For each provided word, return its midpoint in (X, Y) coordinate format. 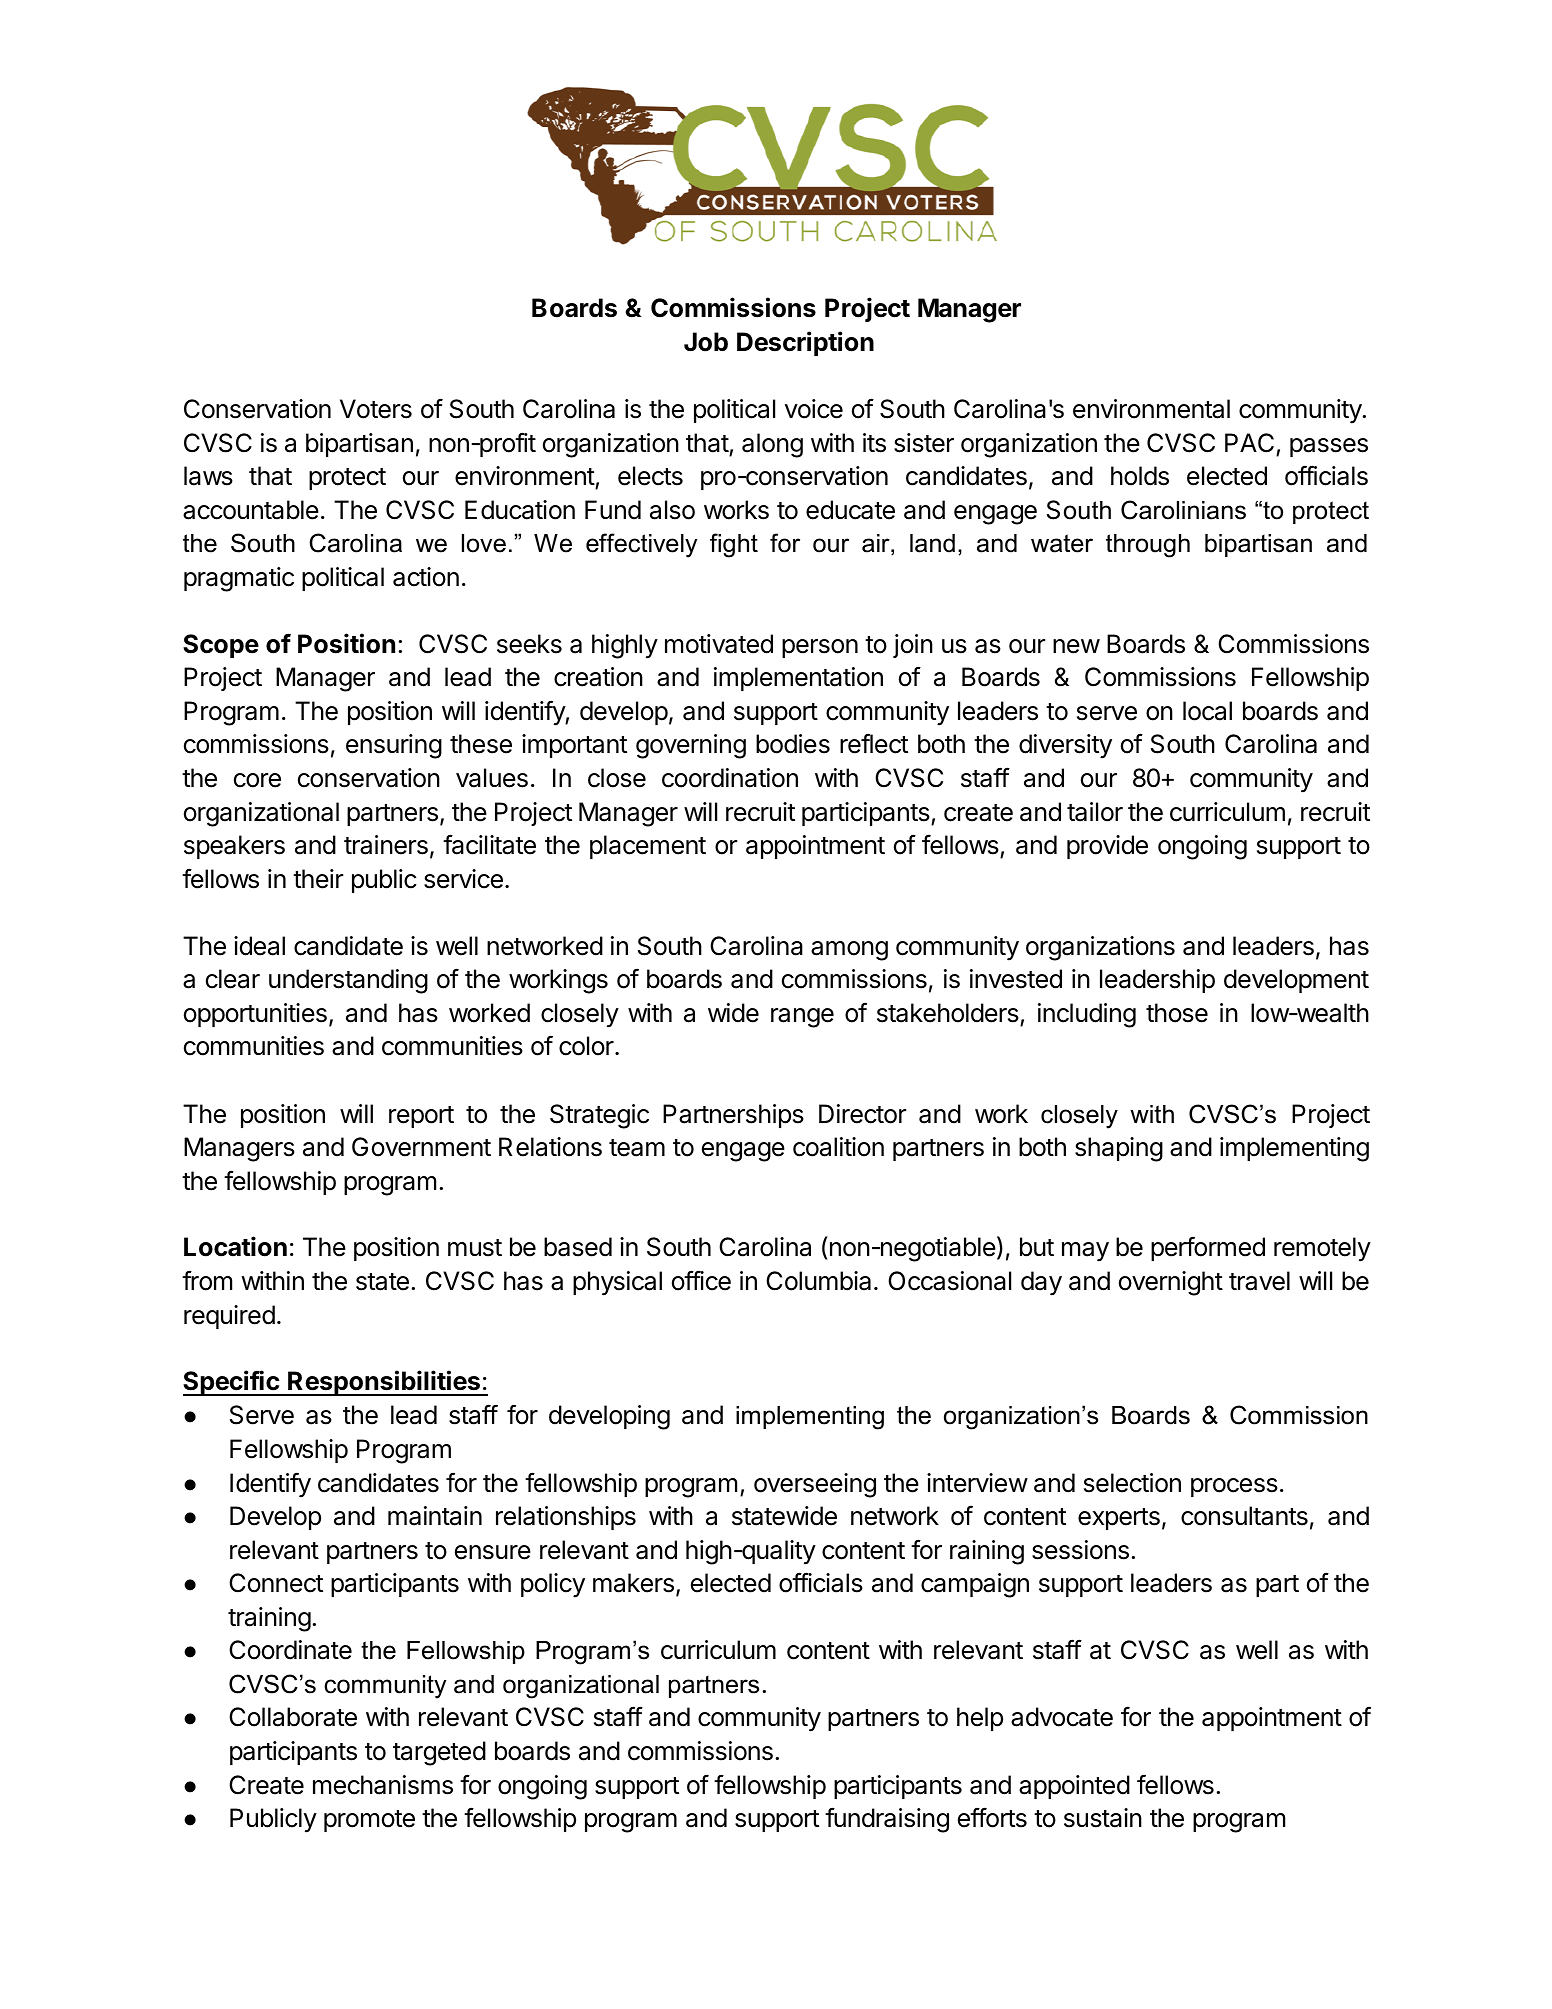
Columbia (818, 1281)
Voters (376, 409)
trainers (386, 845)
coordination (730, 778)
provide (1107, 847)
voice (814, 409)
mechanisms (383, 1785)
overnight (1171, 1283)
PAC (1249, 443)
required (229, 1317)
